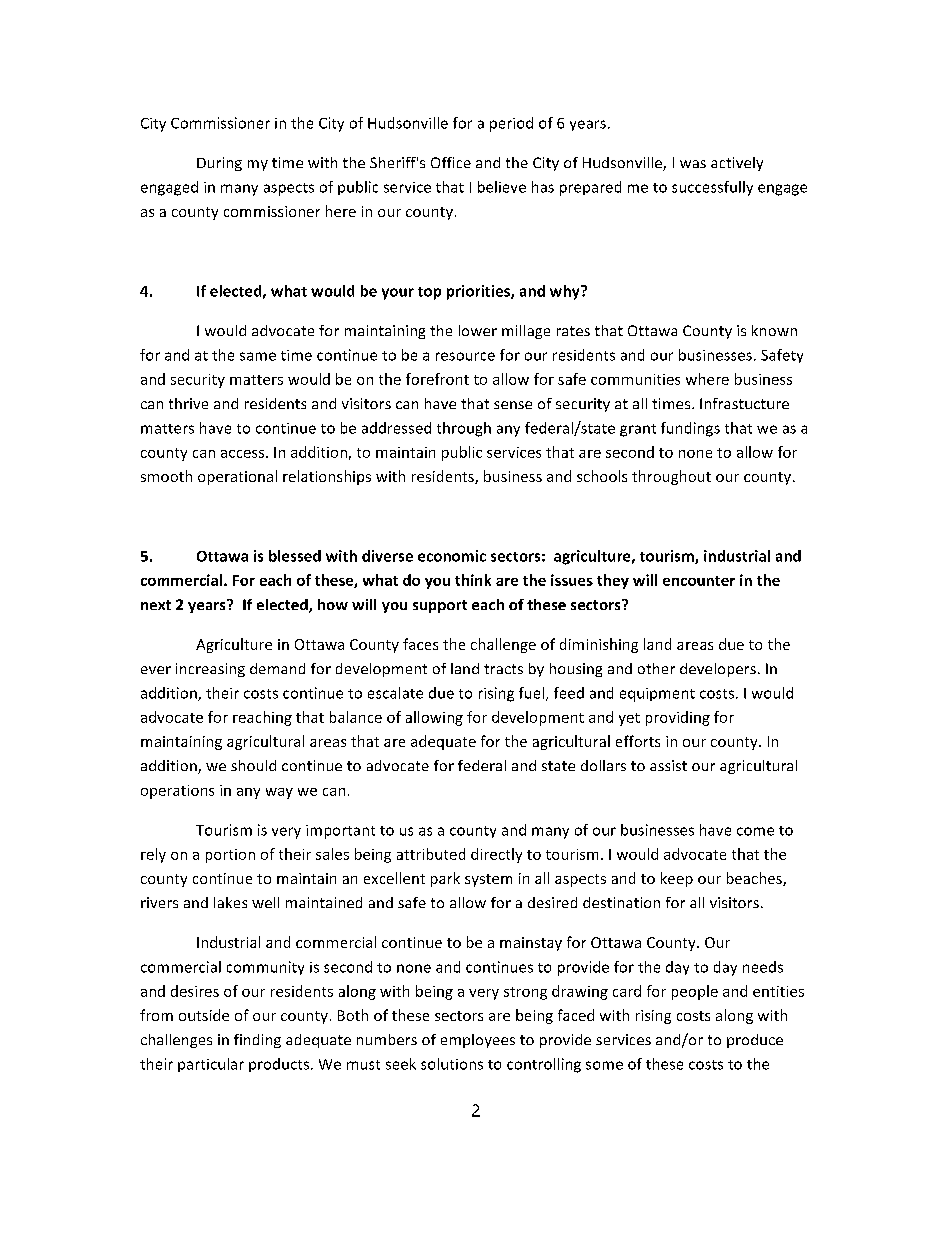  Describe the element at coordinates (219, 164) in the document. I see `During` at that location.
